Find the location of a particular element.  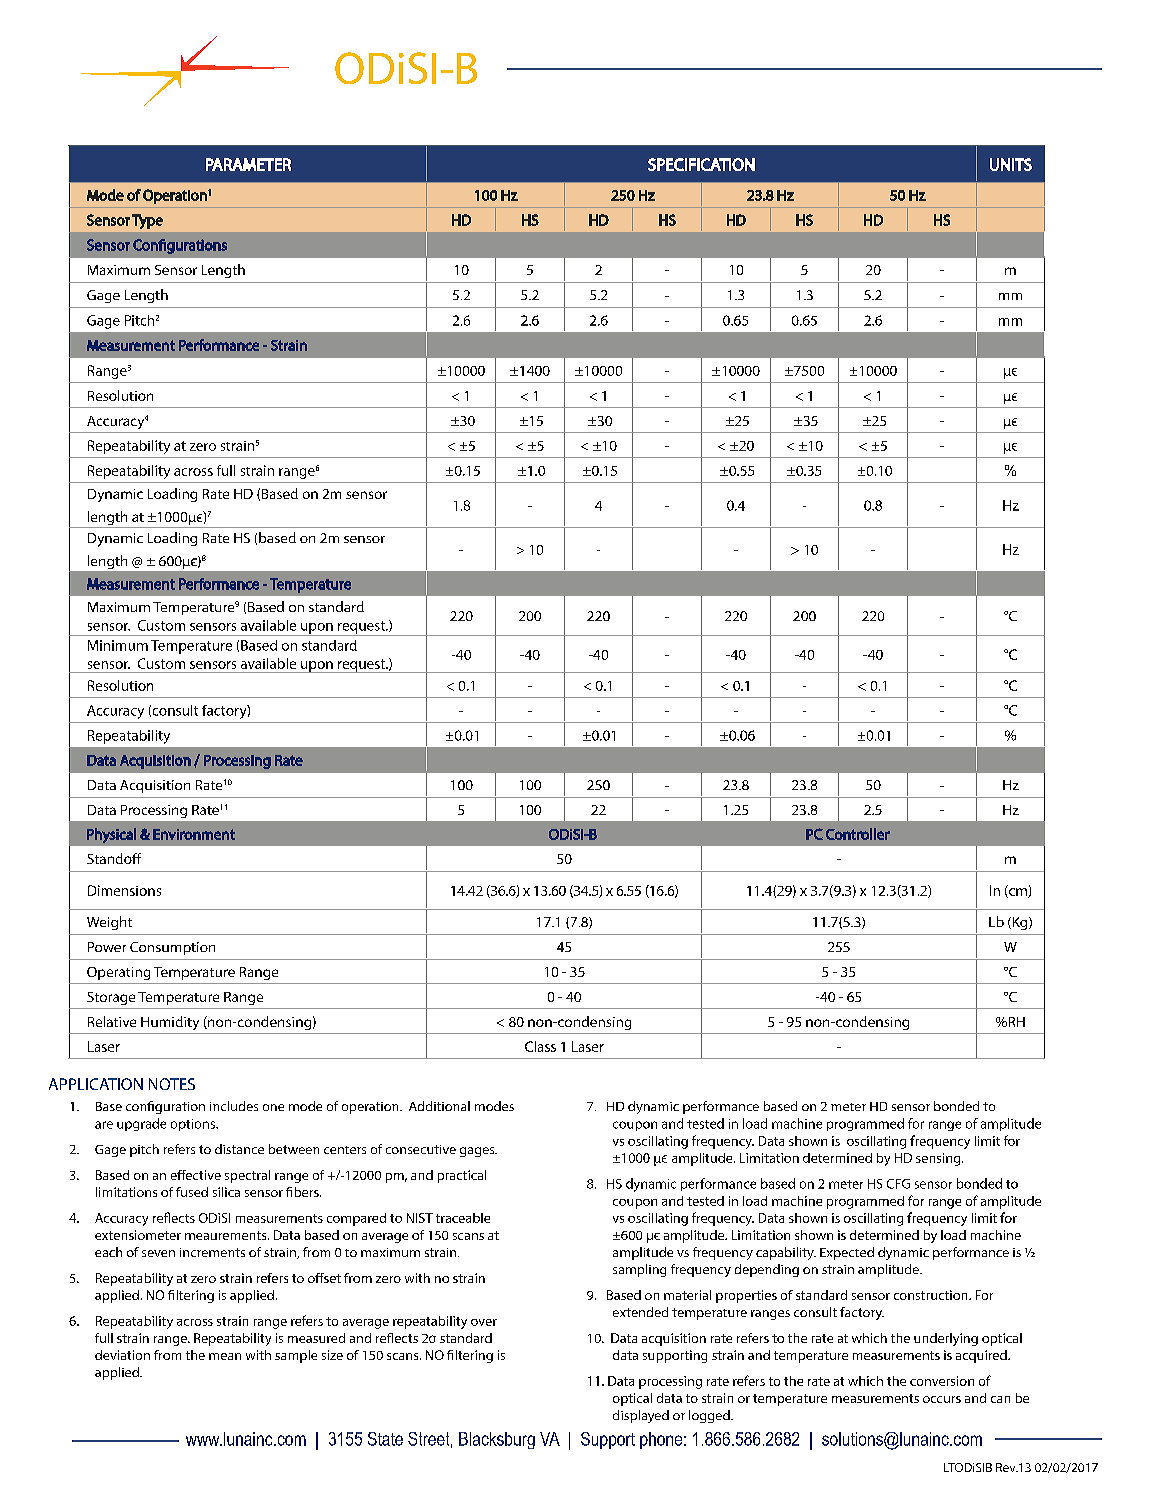

CFG is located at coordinates (898, 1184).
